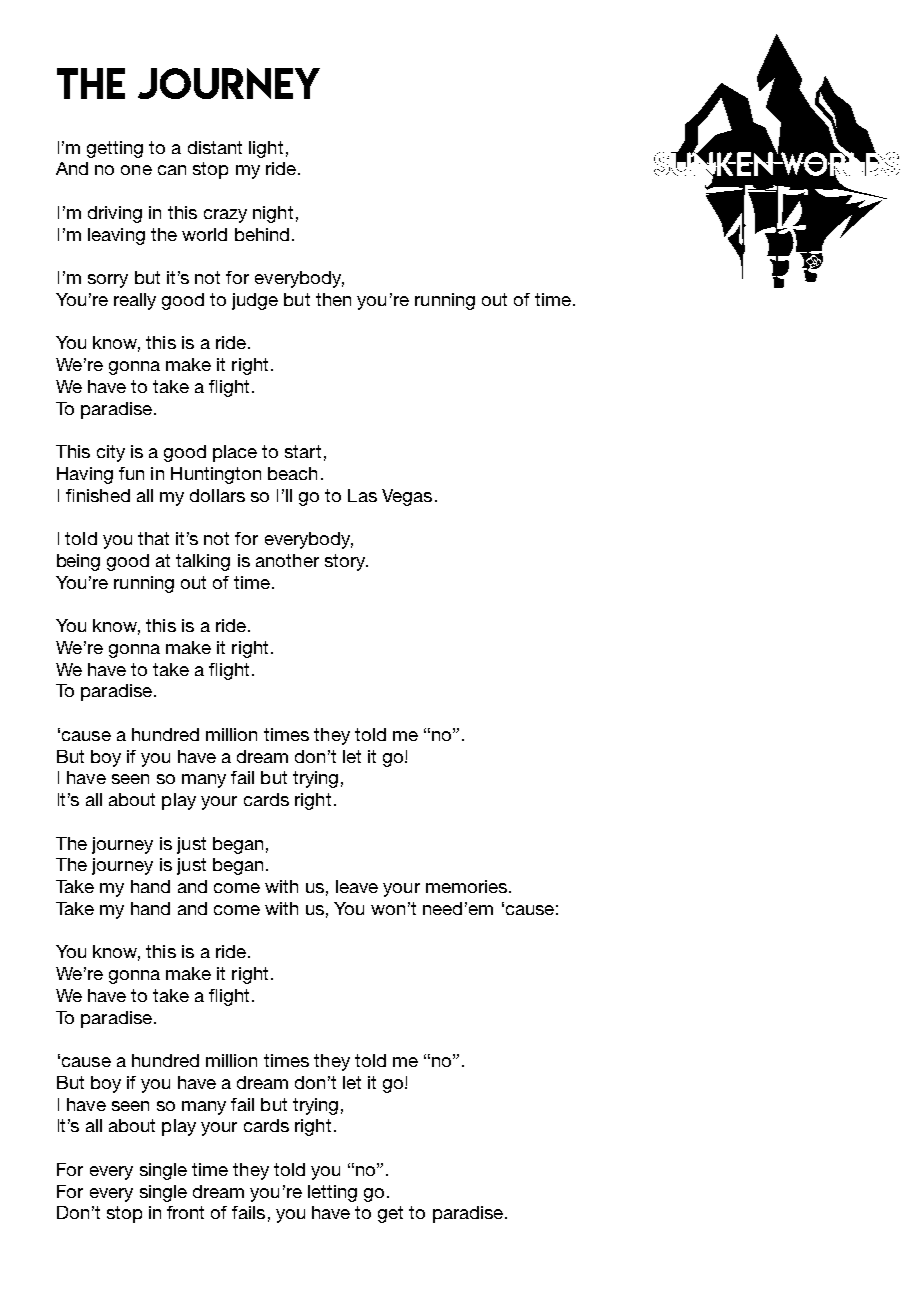  Describe the element at coordinates (332, 1193) in the screenshot. I see `letting` at that location.
